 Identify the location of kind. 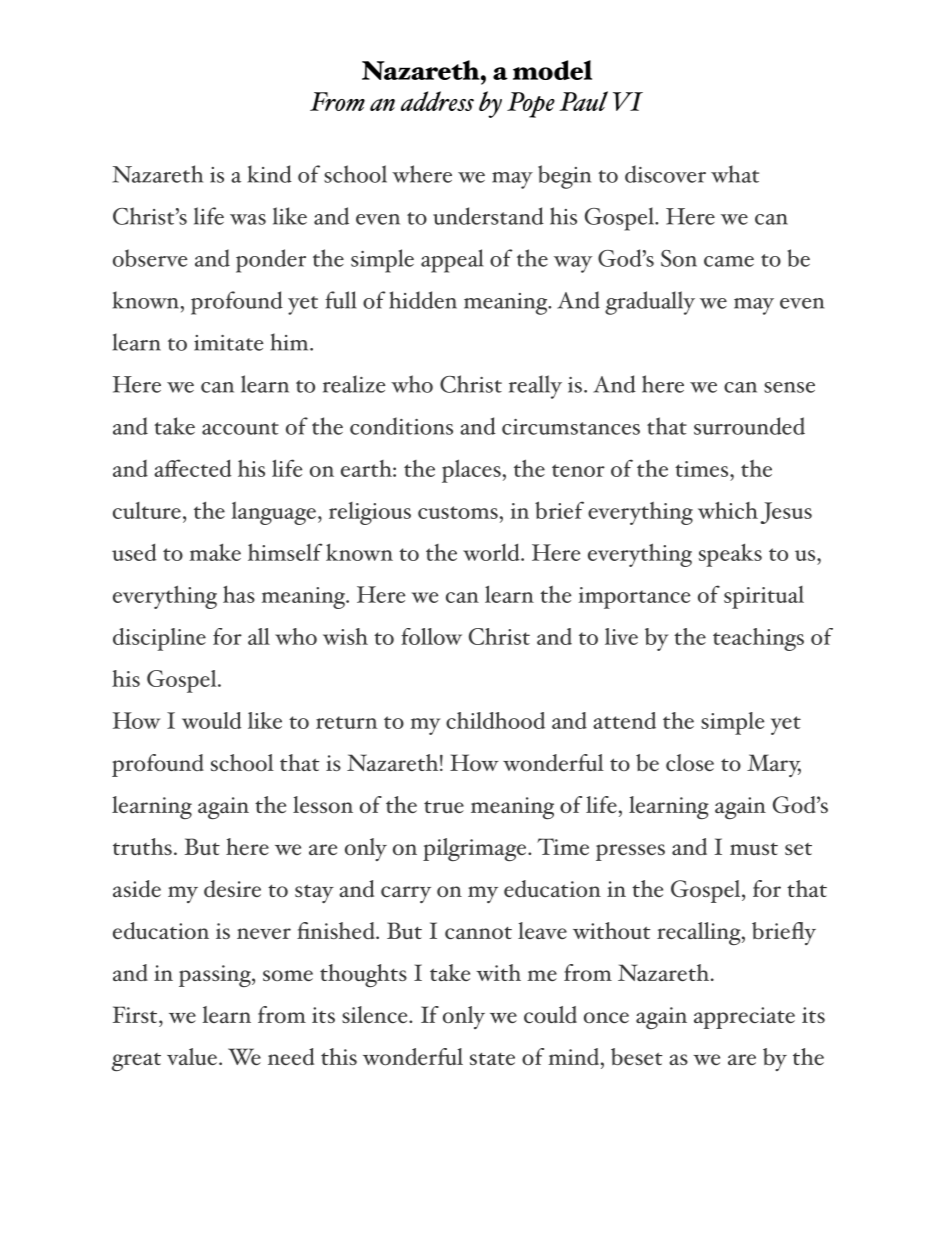
(270, 174).
